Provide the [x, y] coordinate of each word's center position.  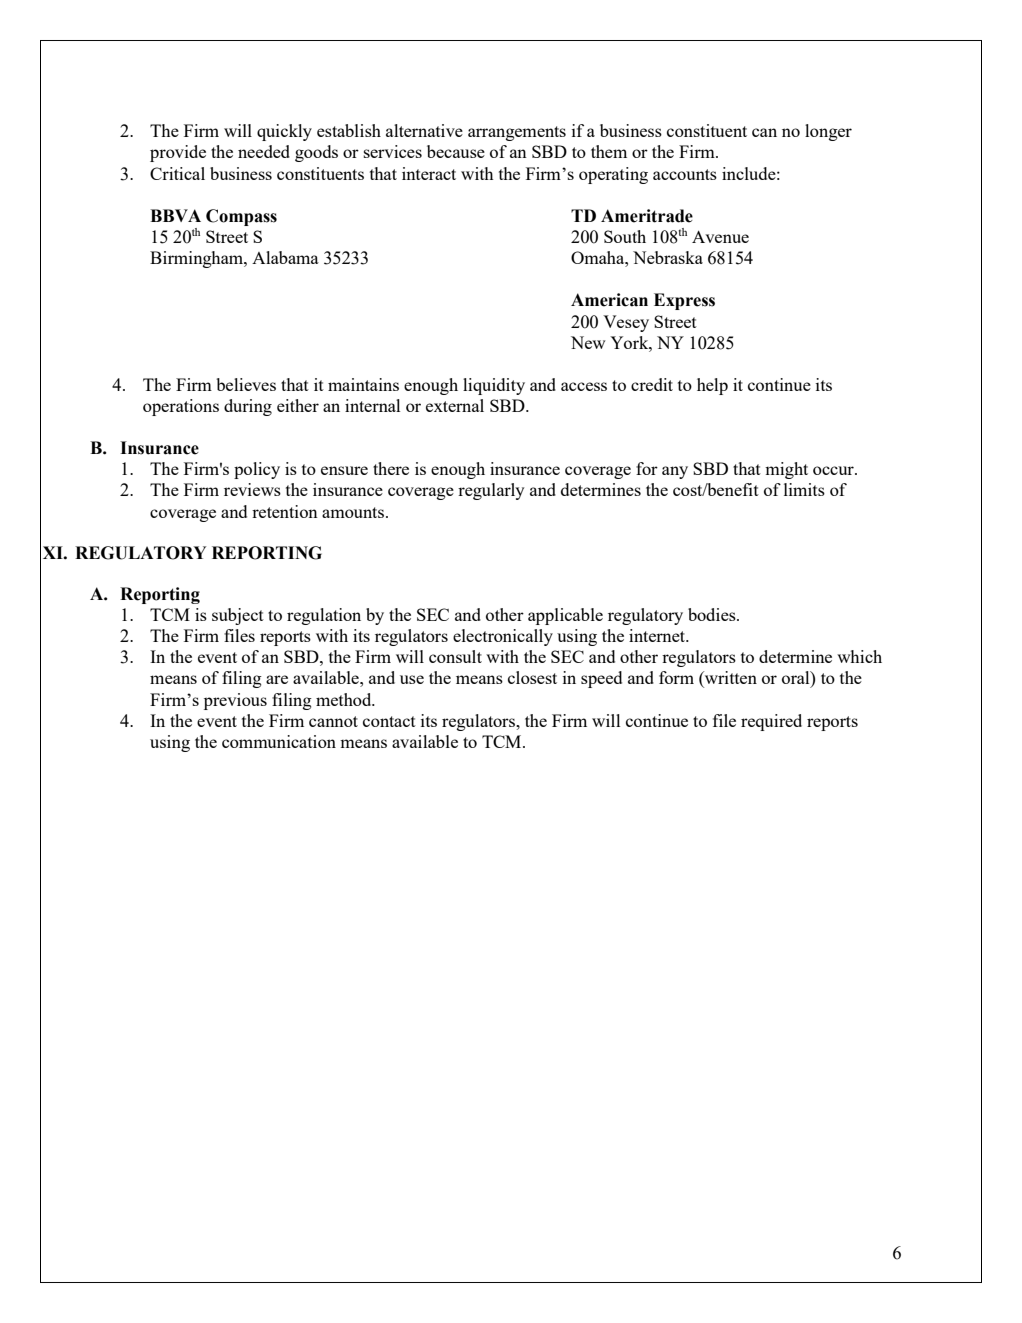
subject [238, 616]
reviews [252, 489]
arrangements [517, 133]
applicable [565, 616]
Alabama [285, 257]
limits [804, 489]
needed [264, 151]
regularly [491, 491]
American [609, 300]
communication [279, 741]
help [712, 386]
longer [828, 132]
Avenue [720, 237]
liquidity [494, 386]
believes [246, 384]
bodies [713, 614]
